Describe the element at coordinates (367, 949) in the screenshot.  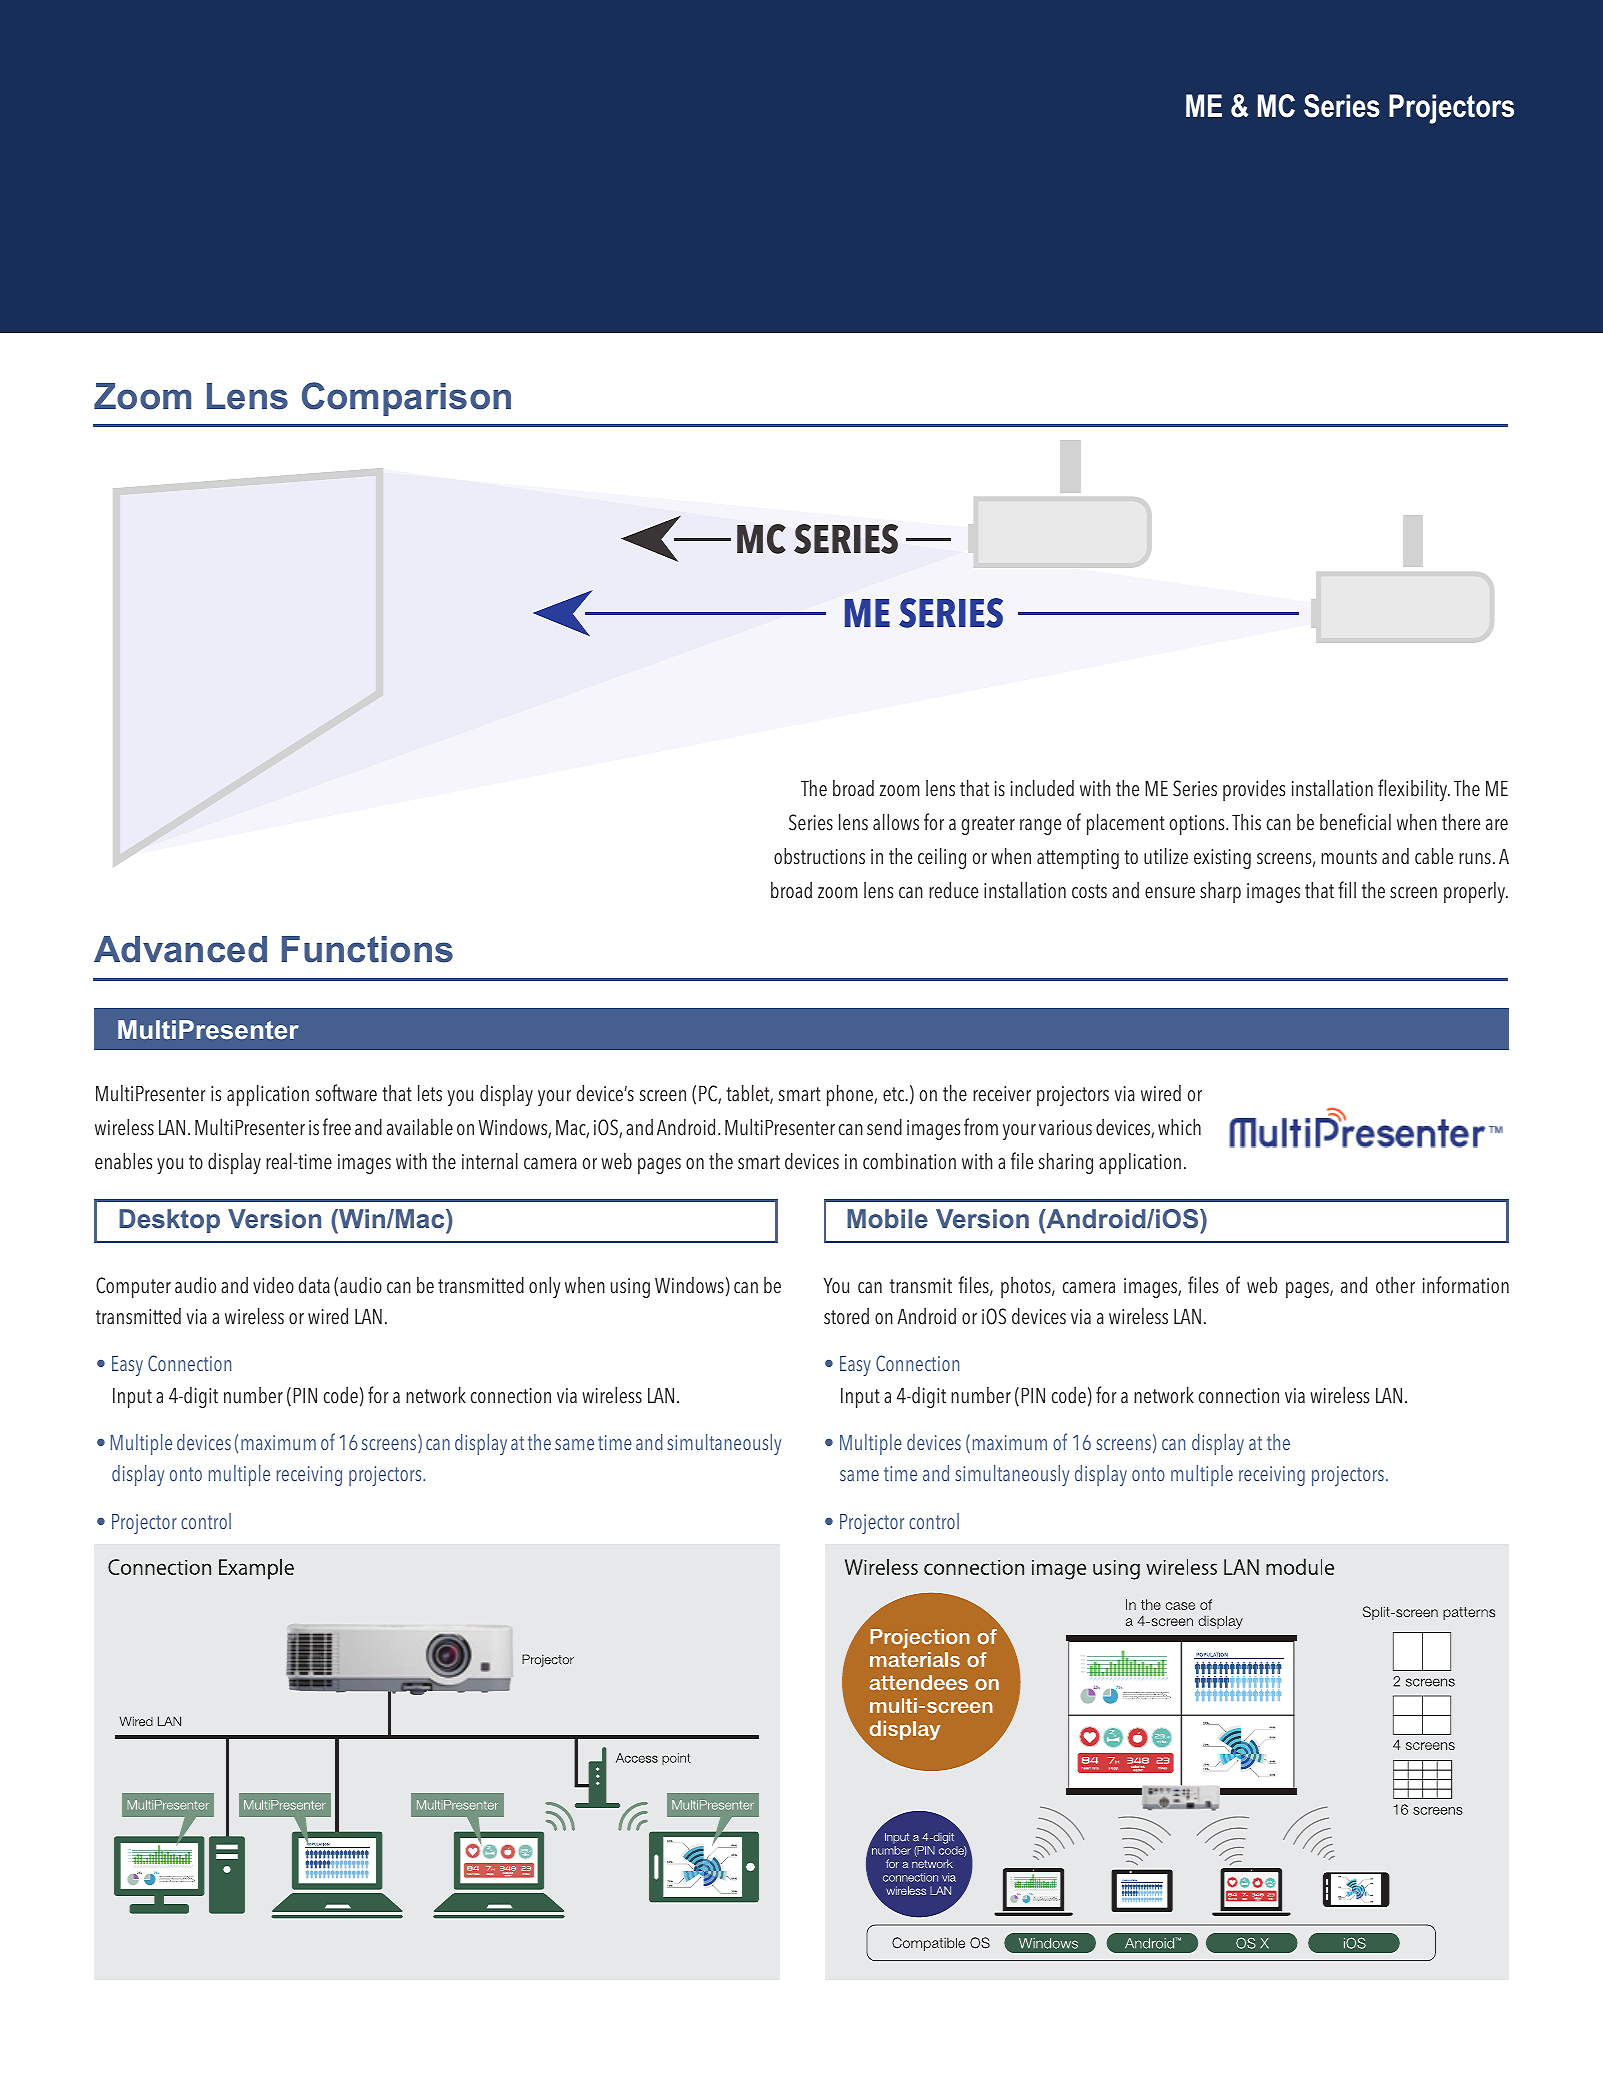
I see `Functions` at that location.
